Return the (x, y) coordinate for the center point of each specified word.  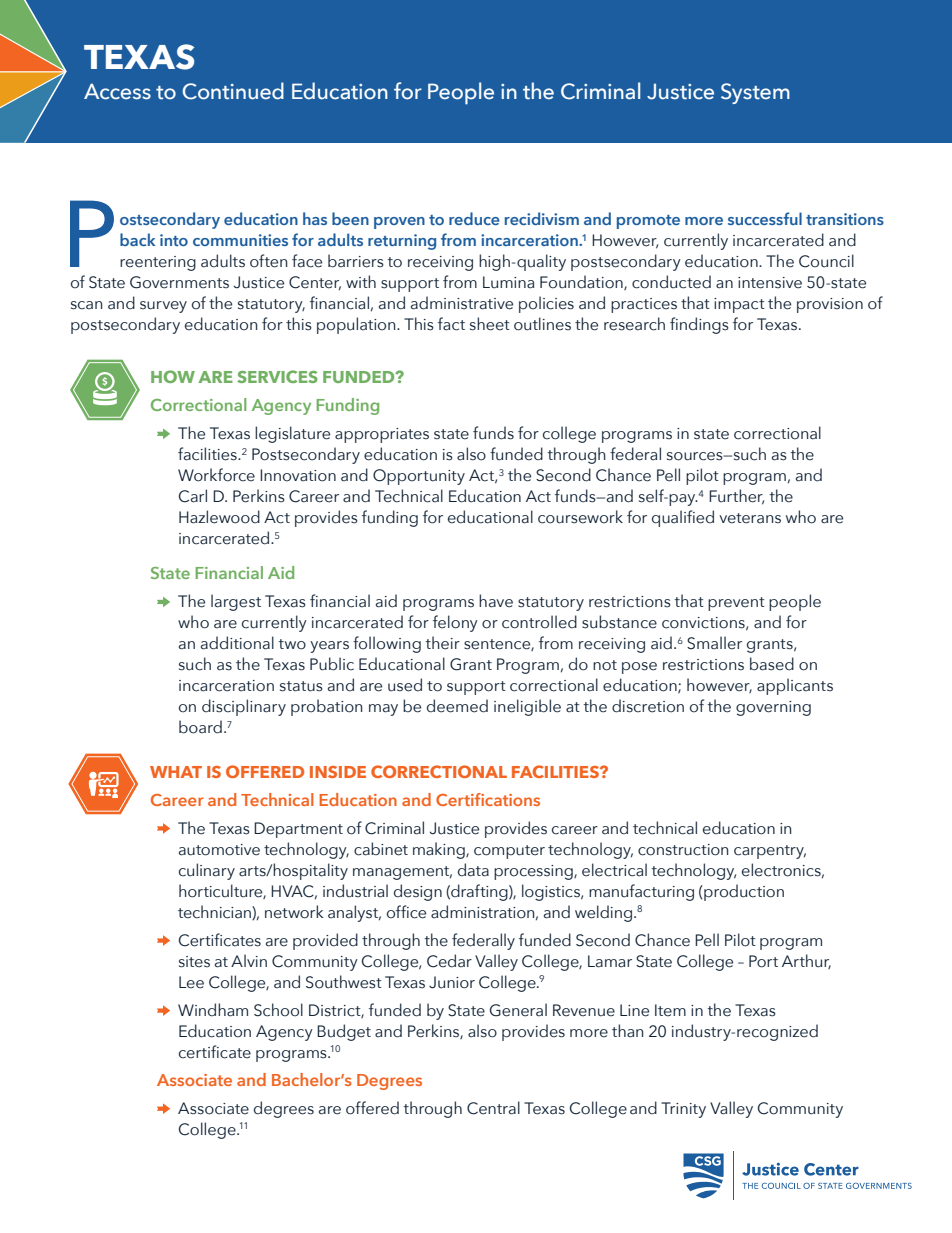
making (440, 850)
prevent (736, 604)
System (755, 93)
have (496, 601)
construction (683, 850)
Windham (213, 1010)
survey (163, 307)
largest (236, 602)
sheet (490, 324)
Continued (233, 91)
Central (493, 1108)
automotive (219, 850)
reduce (474, 218)
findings (699, 325)
